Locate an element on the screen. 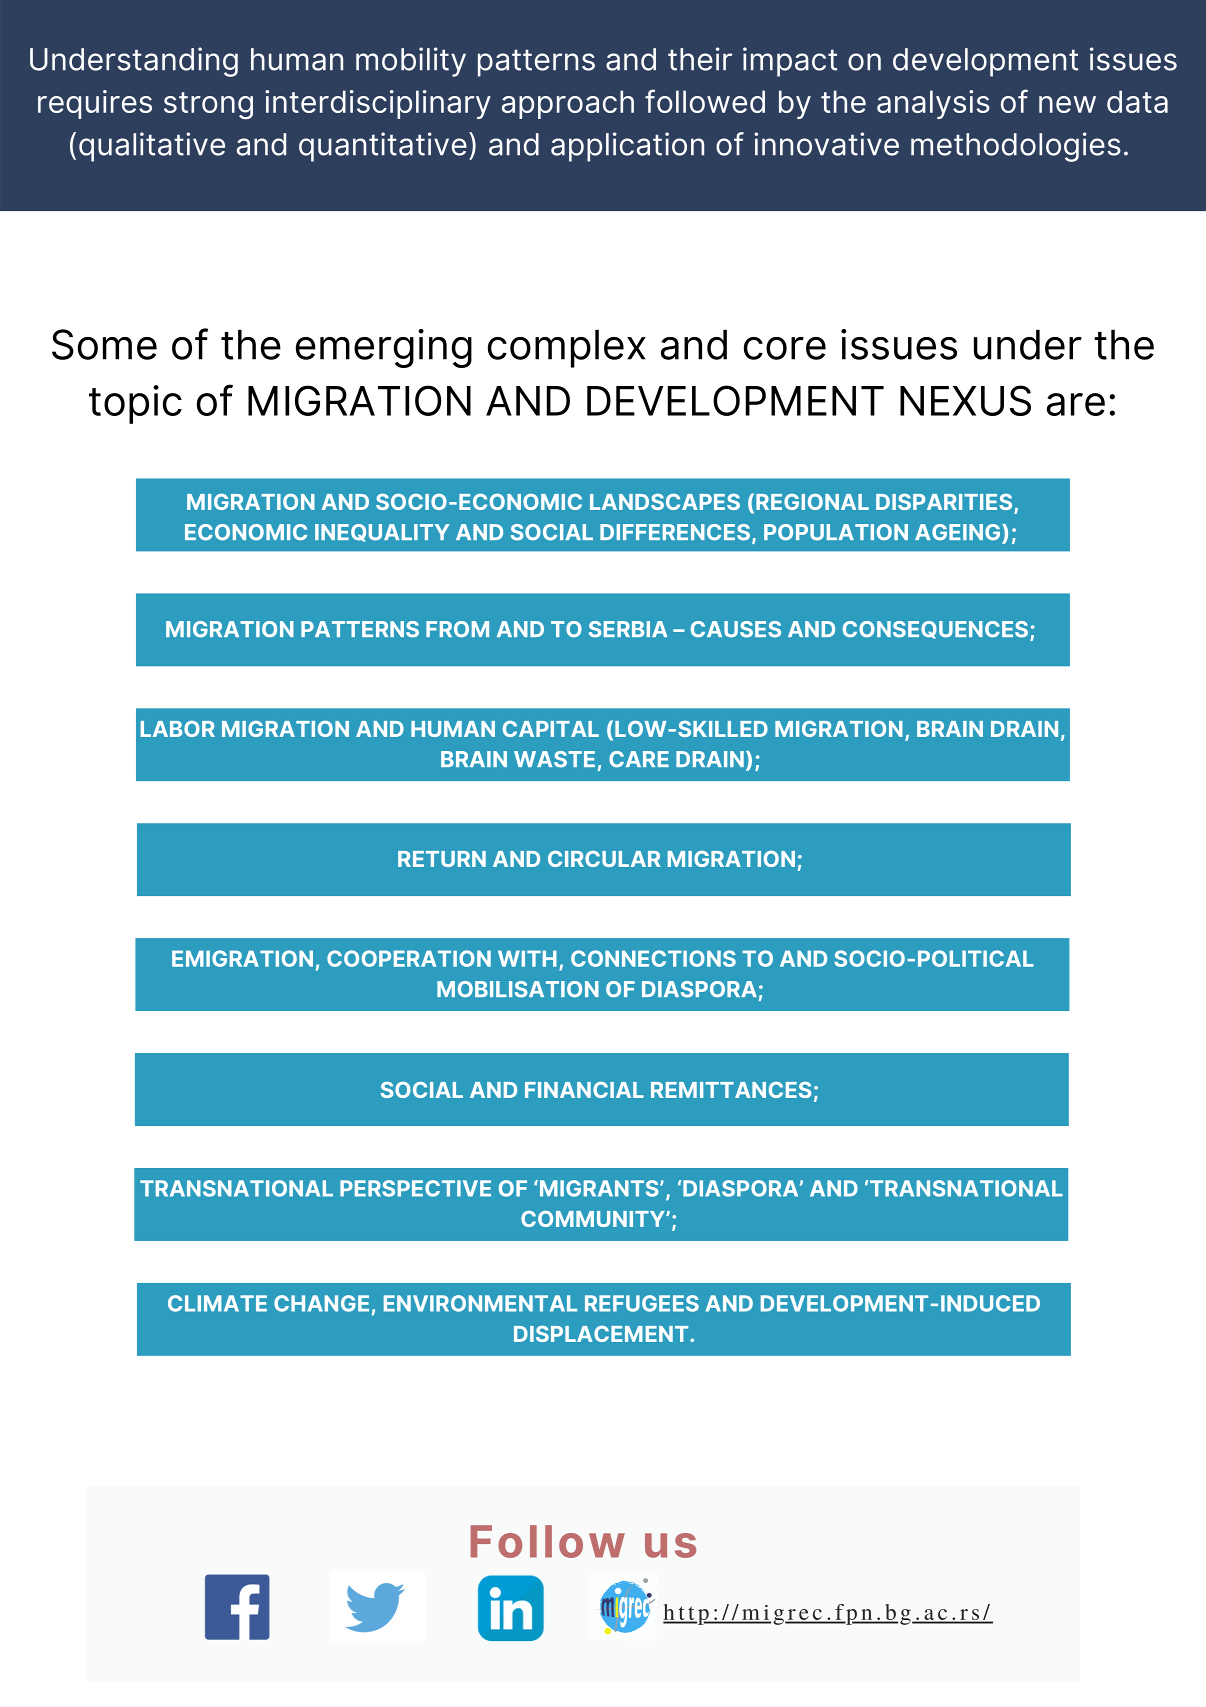  complex is located at coordinates (567, 349).
